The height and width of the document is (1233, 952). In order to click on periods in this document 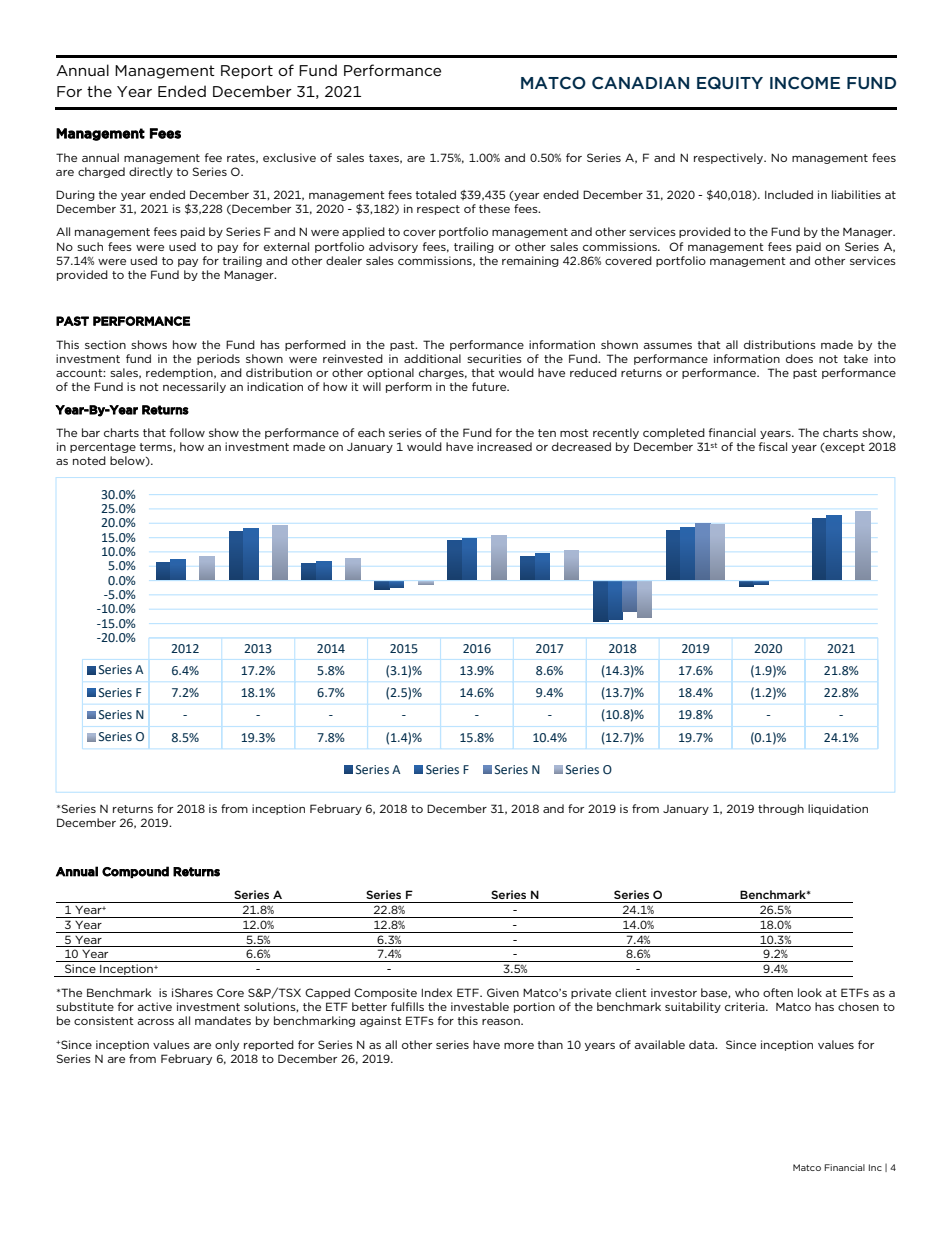, I will do `click(218, 359)`.
